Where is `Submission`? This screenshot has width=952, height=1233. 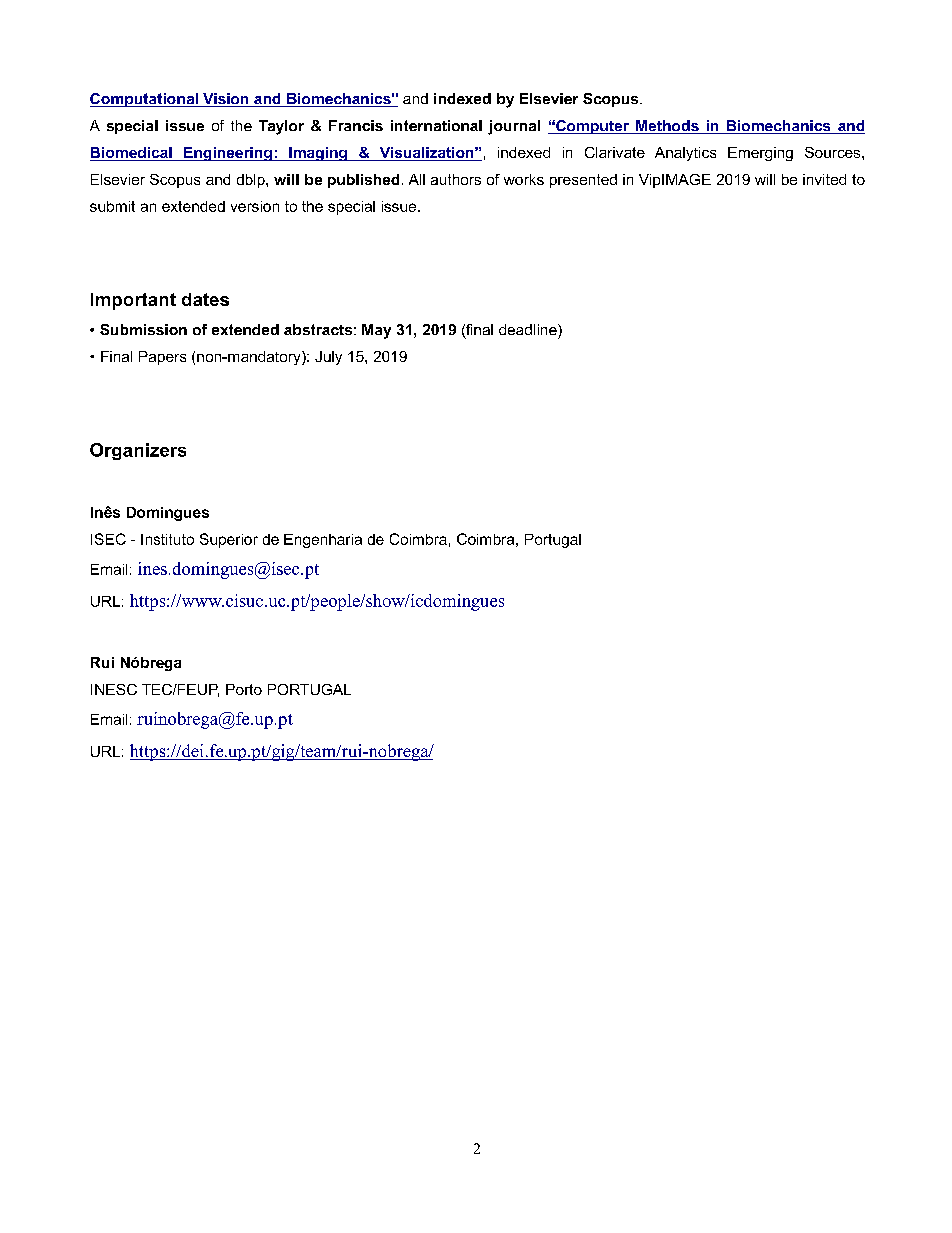
Submission is located at coordinates (143, 329).
